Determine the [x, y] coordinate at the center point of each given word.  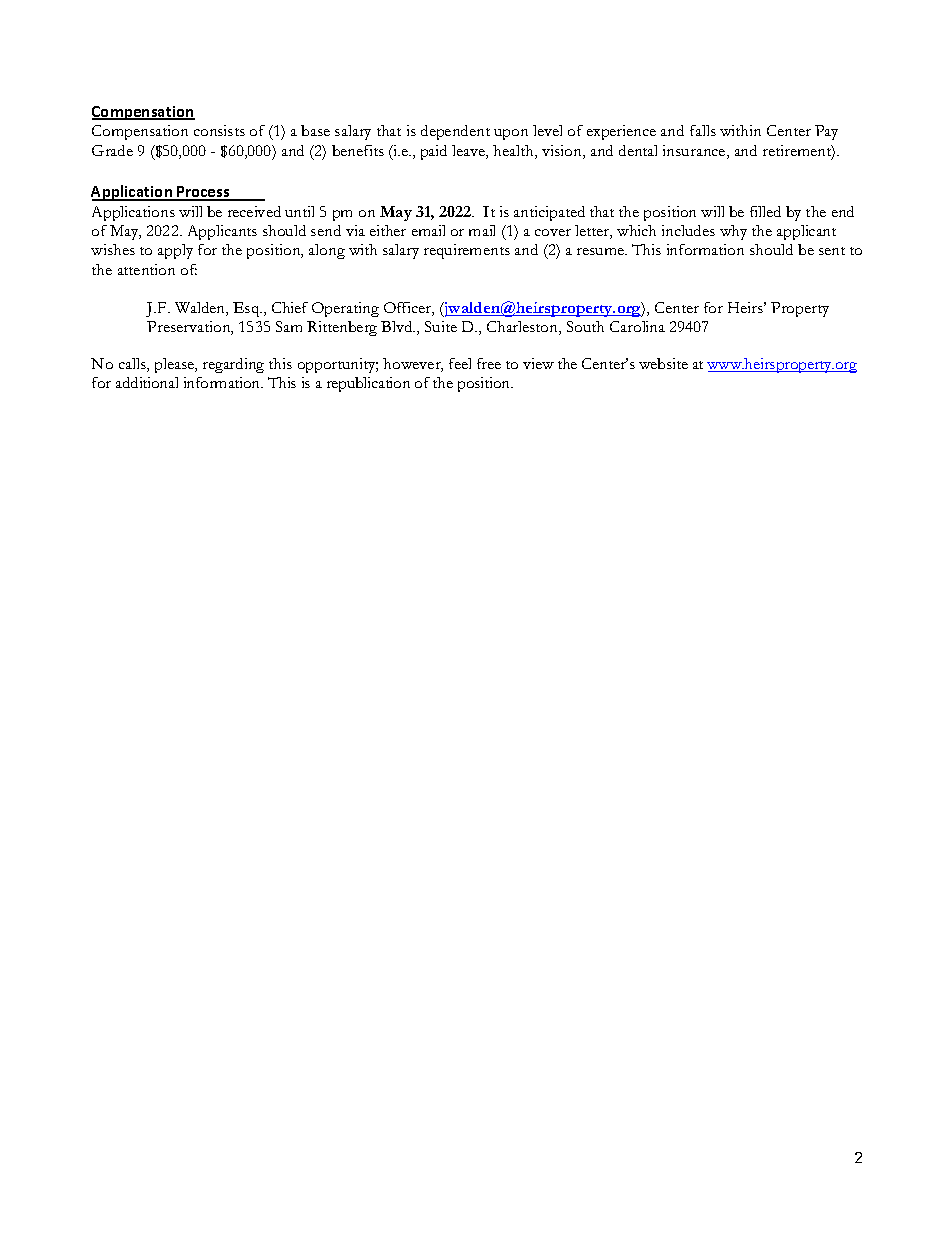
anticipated [549, 213]
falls [703, 130]
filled [765, 211]
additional [147, 382]
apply [175, 251]
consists [219, 130]
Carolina [637, 326]
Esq [247, 309]
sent [832, 251]
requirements [467, 251]
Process [203, 193]
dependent [455, 132]
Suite [441, 326]
